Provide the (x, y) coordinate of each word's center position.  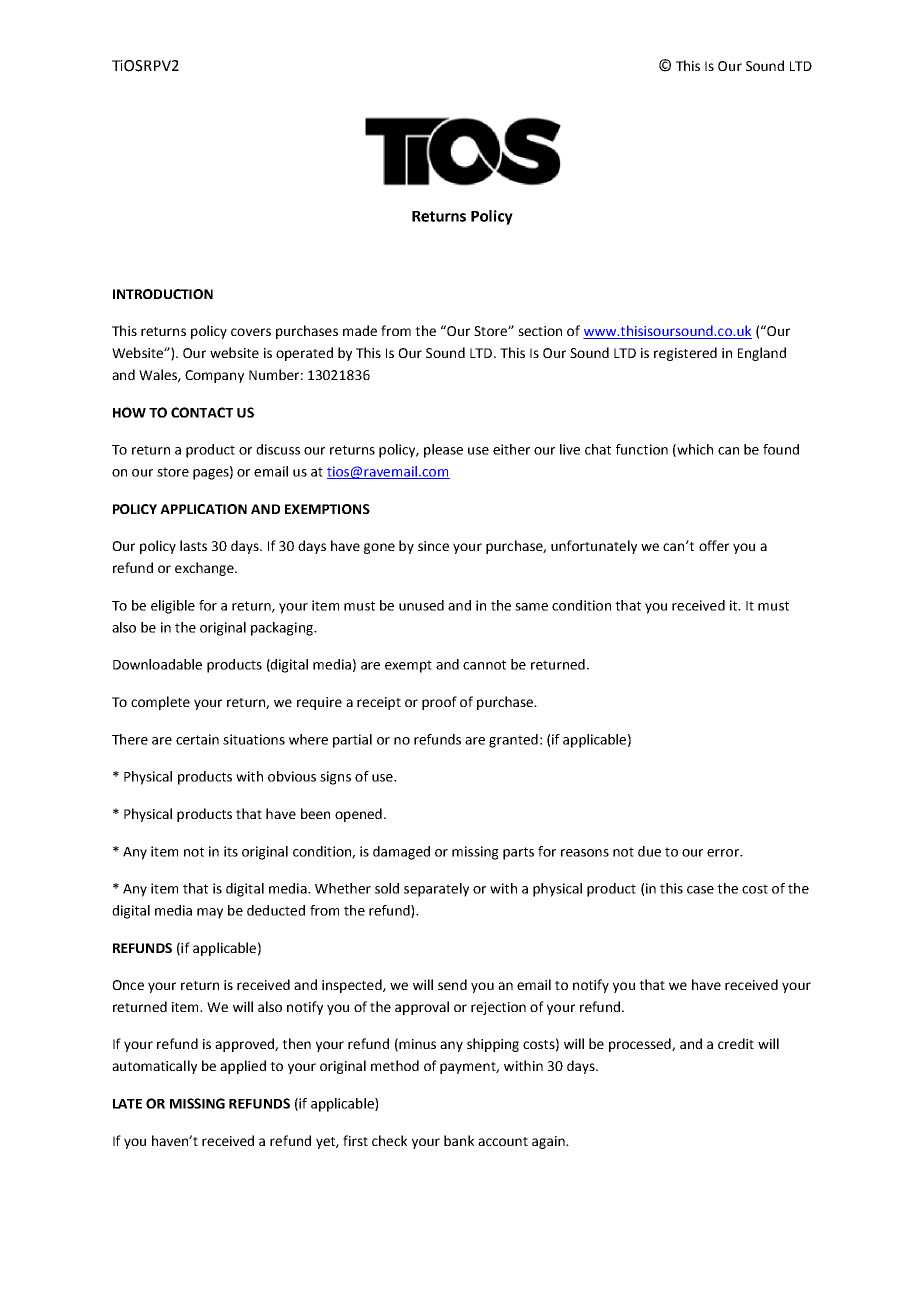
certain (197, 739)
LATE (127, 1104)
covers (251, 332)
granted (513, 741)
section (540, 331)
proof (439, 703)
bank (459, 1140)
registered (685, 354)
